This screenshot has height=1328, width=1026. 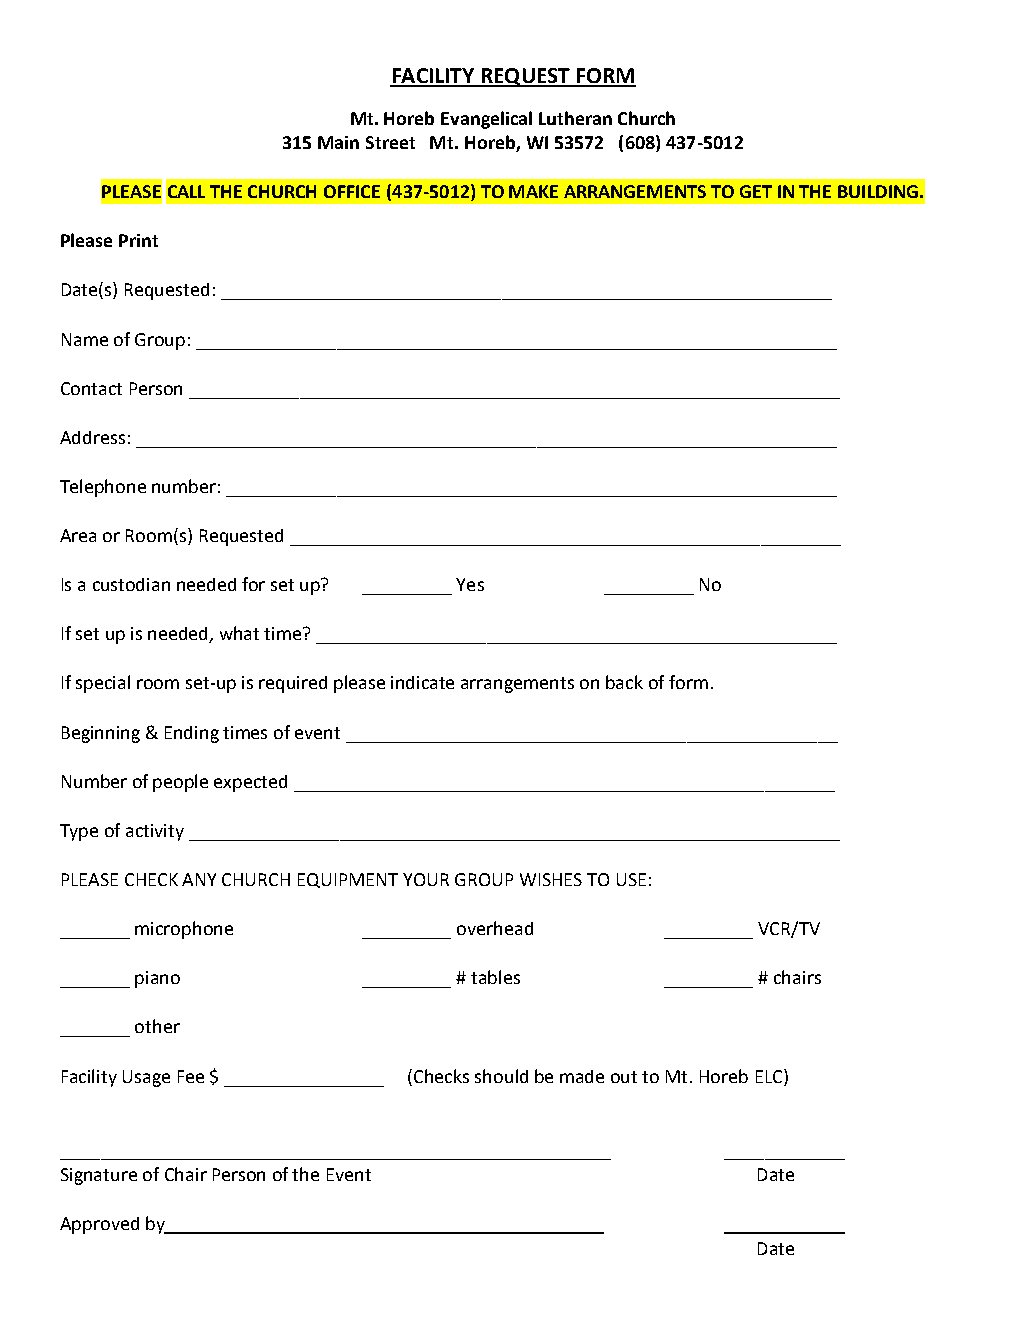 What do you see at coordinates (138, 240) in the screenshot?
I see `Print` at bounding box center [138, 240].
